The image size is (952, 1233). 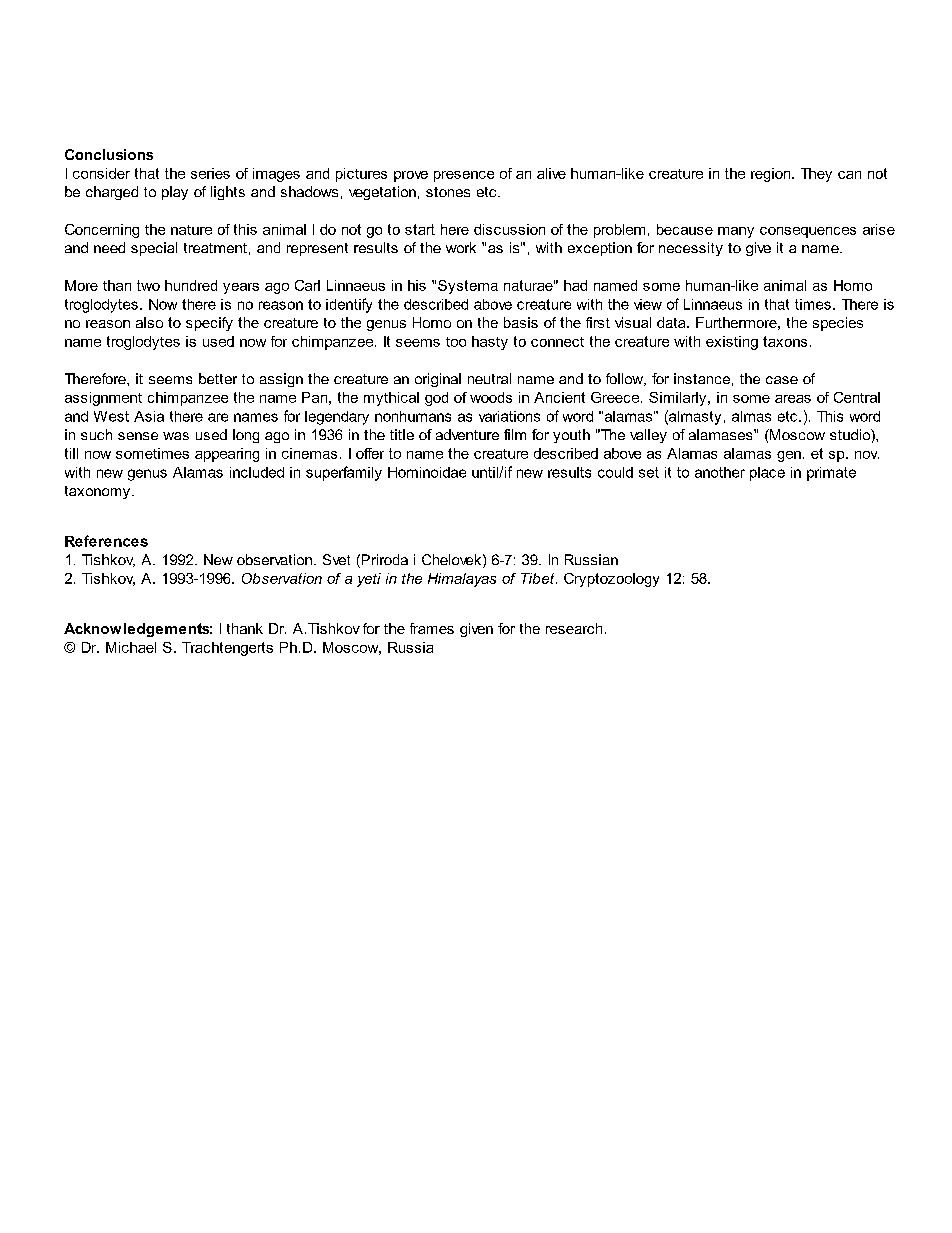 What do you see at coordinates (106, 541) in the screenshot?
I see `References` at bounding box center [106, 541].
